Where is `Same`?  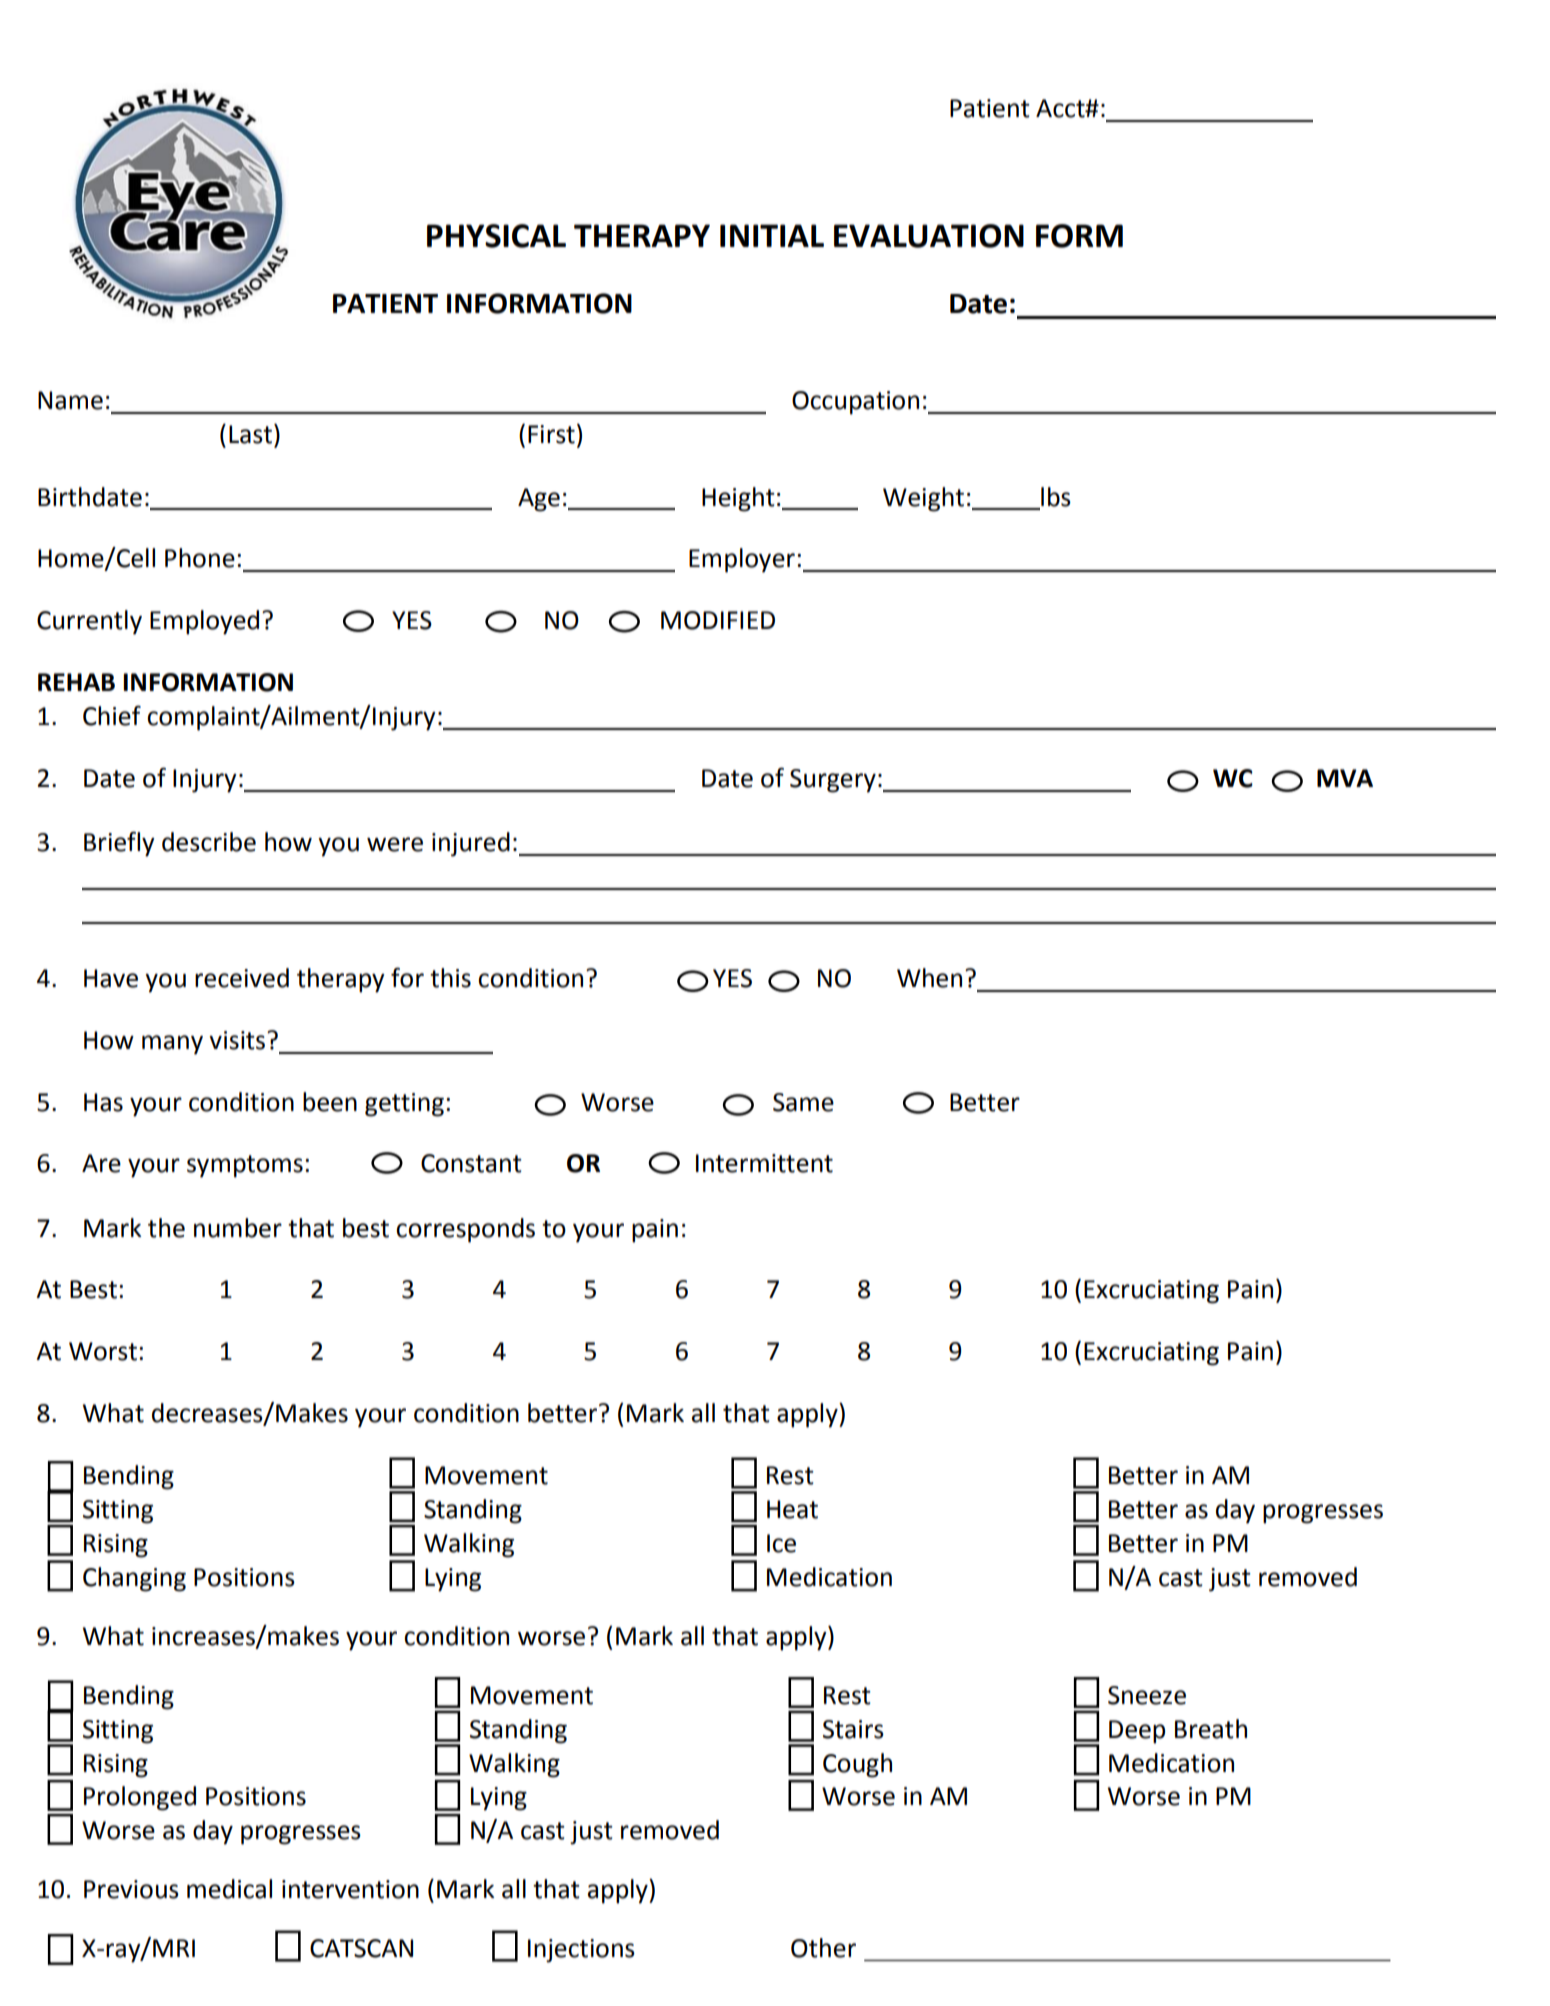
Same is located at coordinates (803, 1102).
